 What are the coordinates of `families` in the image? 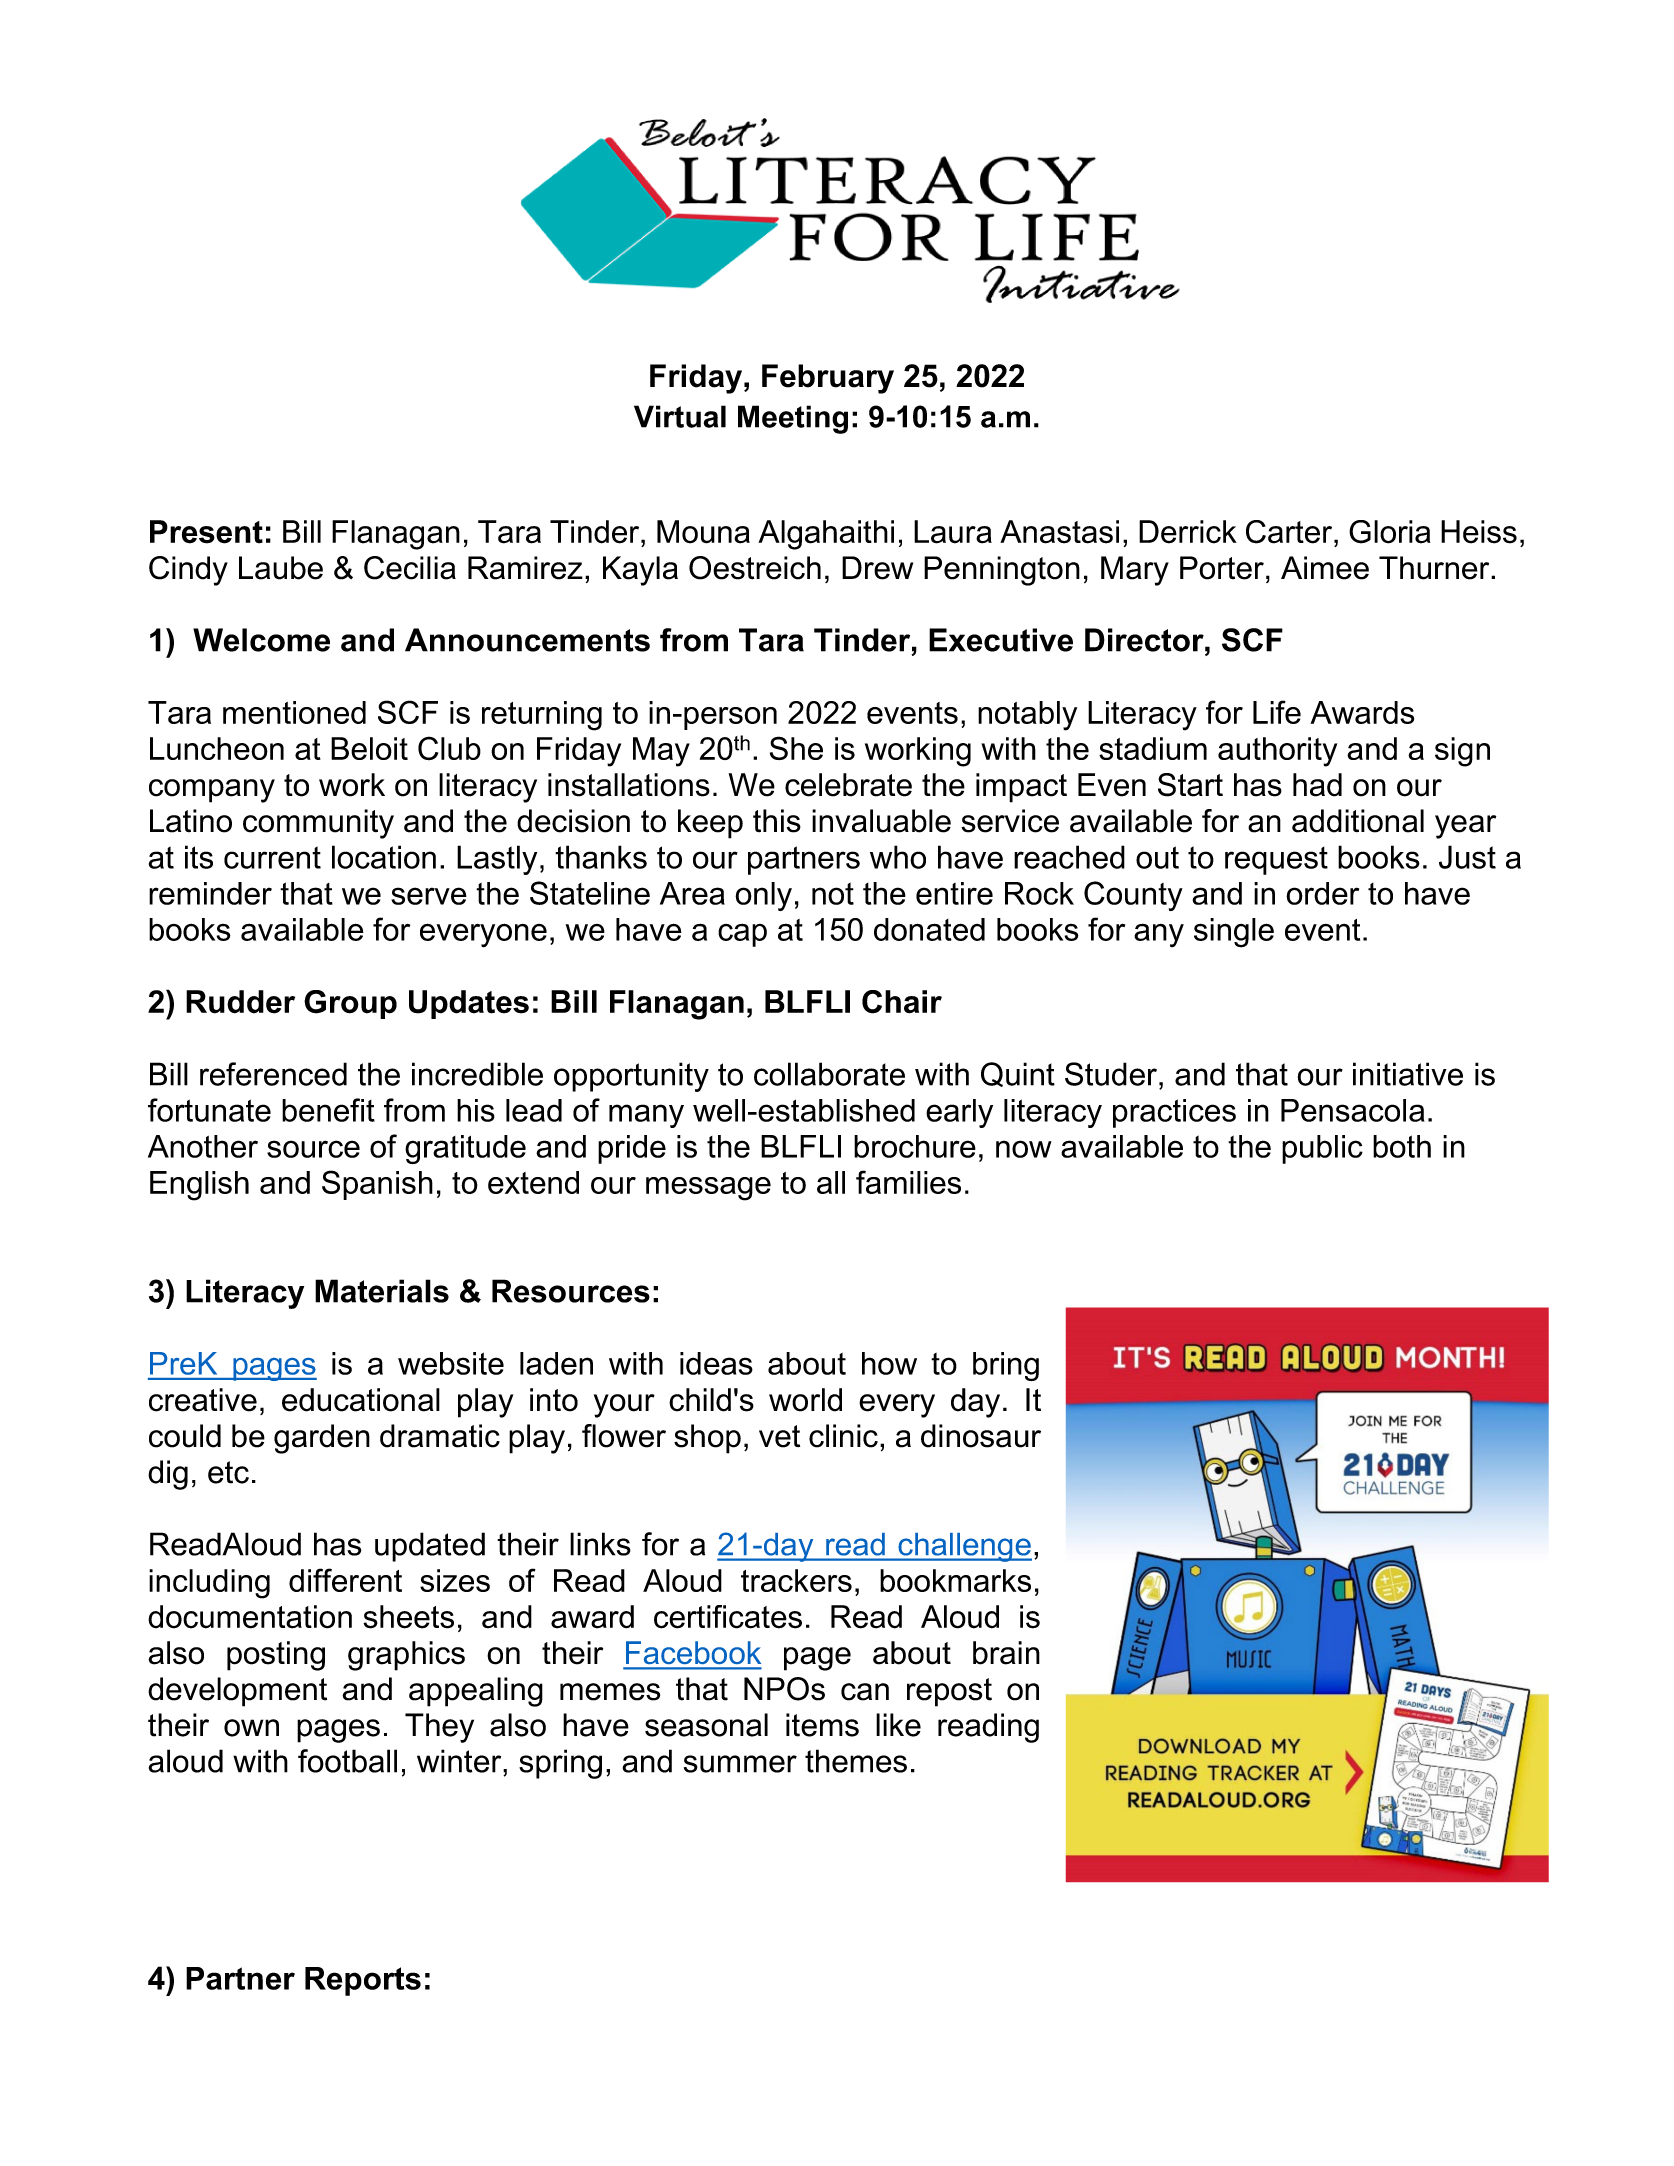 It's located at (908, 1182).
